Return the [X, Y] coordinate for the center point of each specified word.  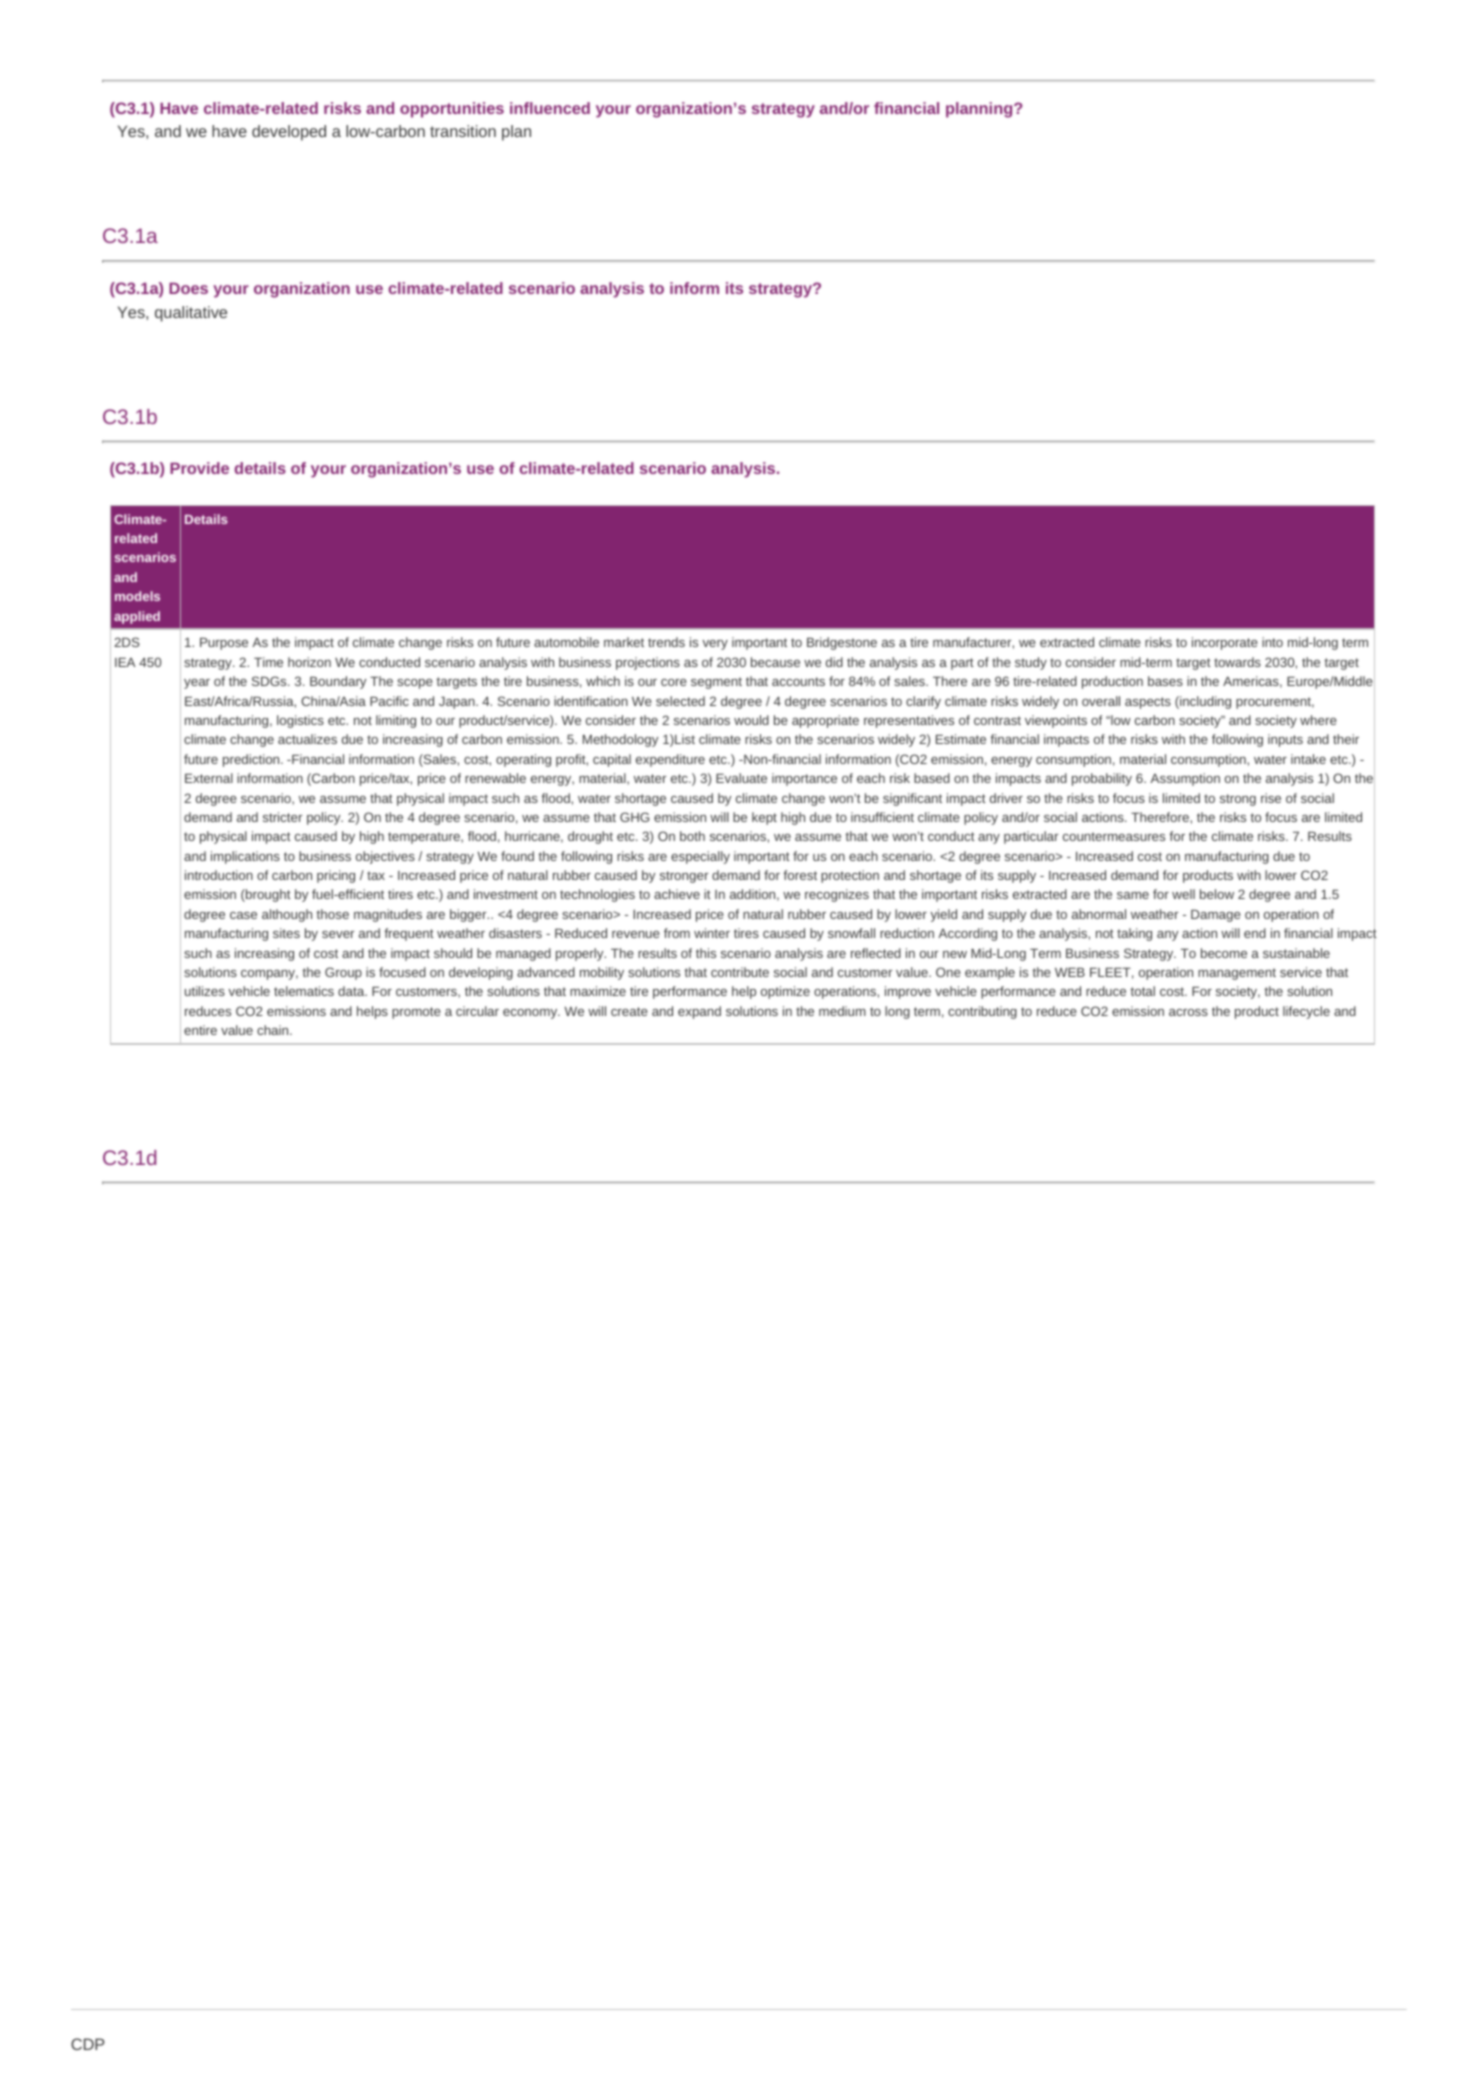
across [1188, 1012]
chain [274, 1030]
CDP [88, 2044]
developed [289, 133]
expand [699, 1012]
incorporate [1225, 643]
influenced [550, 108]
